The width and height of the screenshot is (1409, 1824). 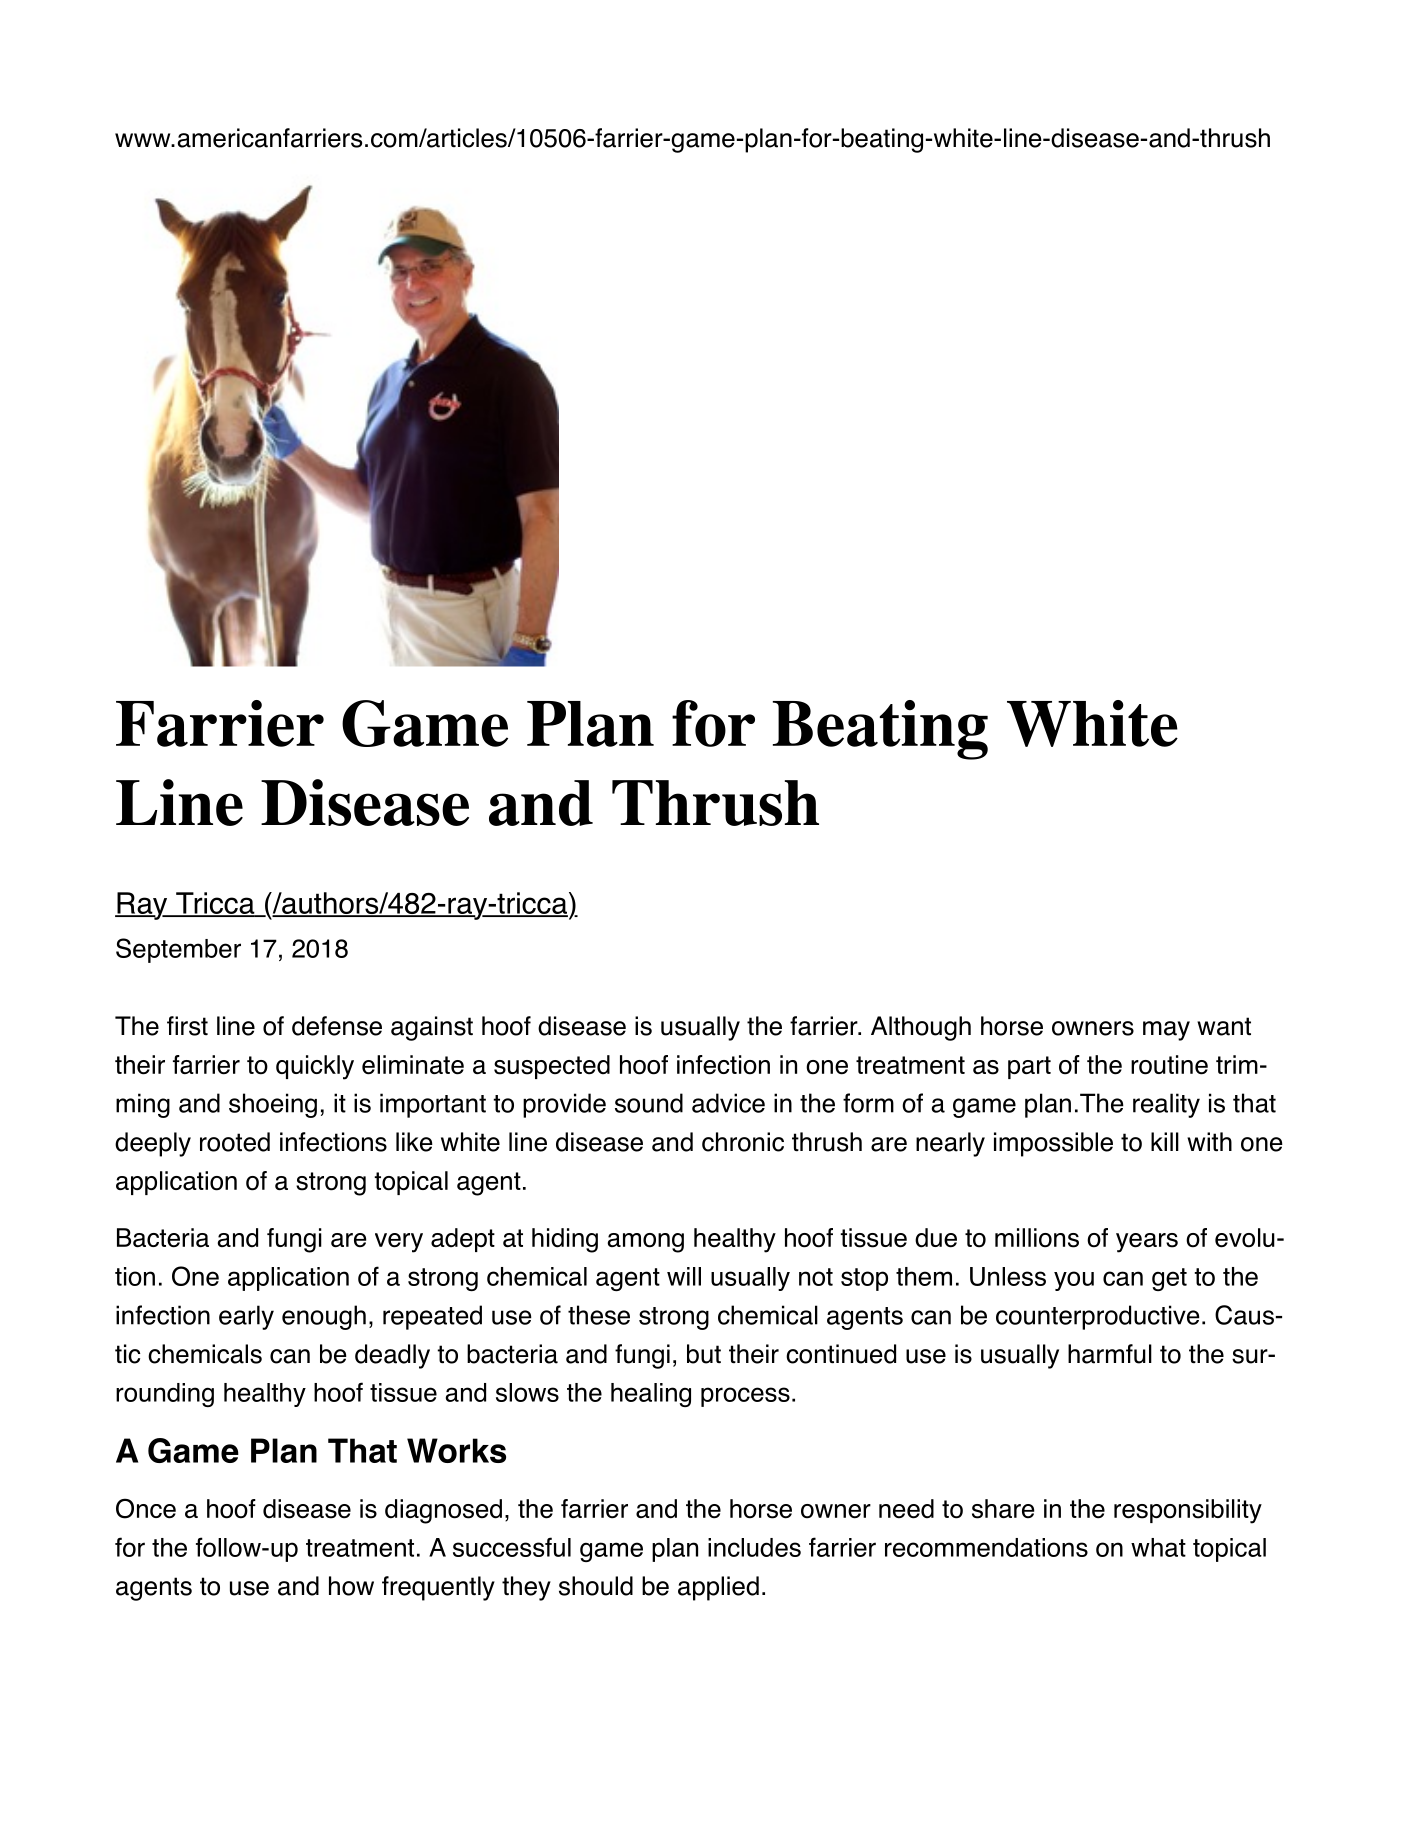 What do you see at coordinates (178, 950) in the screenshot?
I see `September` at bounding box center [178, 950].
